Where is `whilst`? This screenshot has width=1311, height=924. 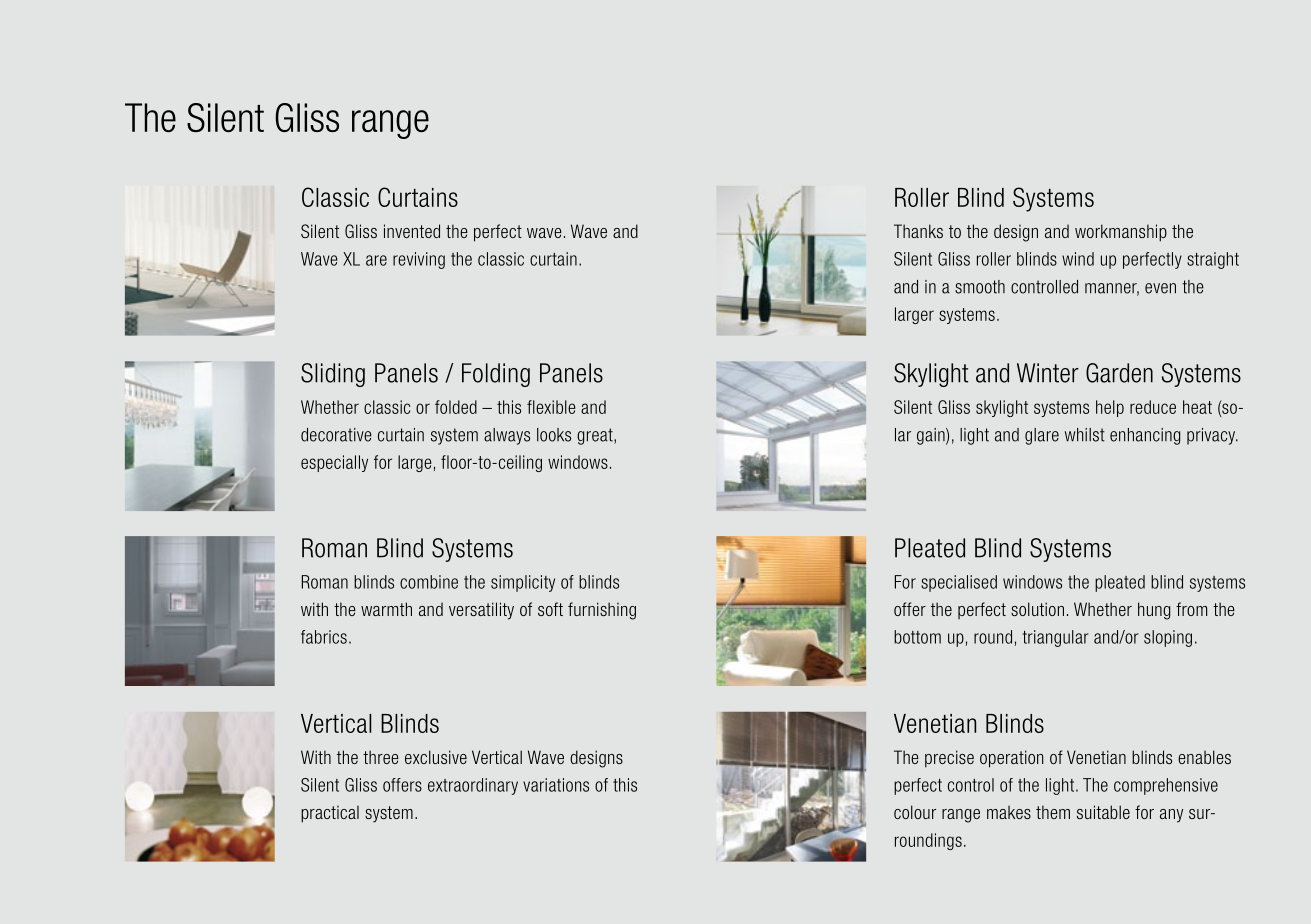 whilst is located at coordinates (1085, 435).
